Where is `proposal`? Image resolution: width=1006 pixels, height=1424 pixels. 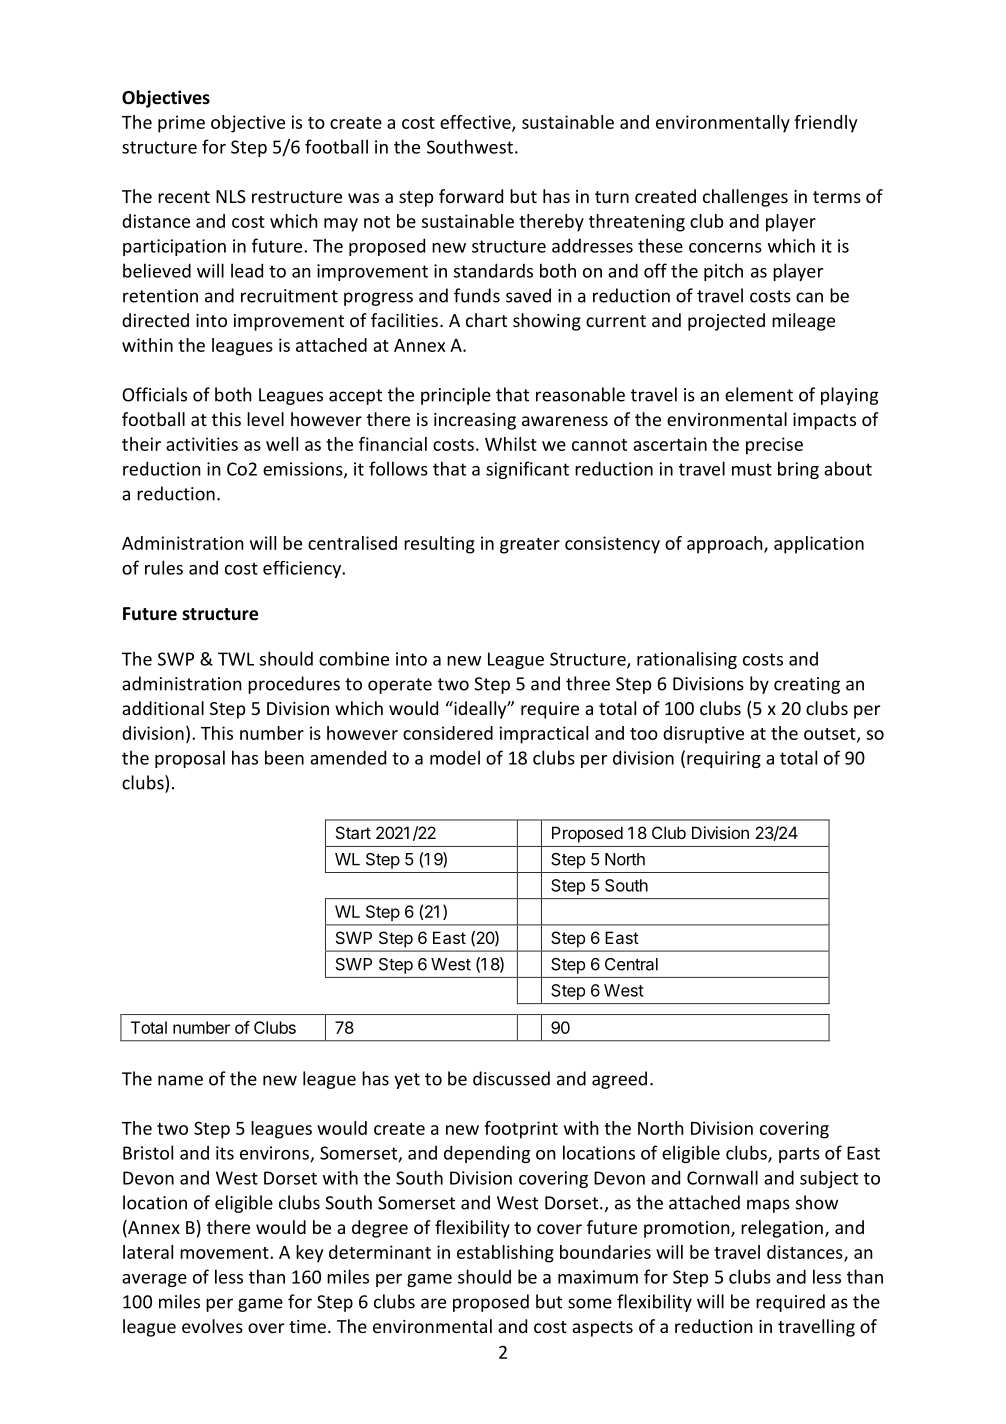 proposal is located at coordinates (190, 759).
